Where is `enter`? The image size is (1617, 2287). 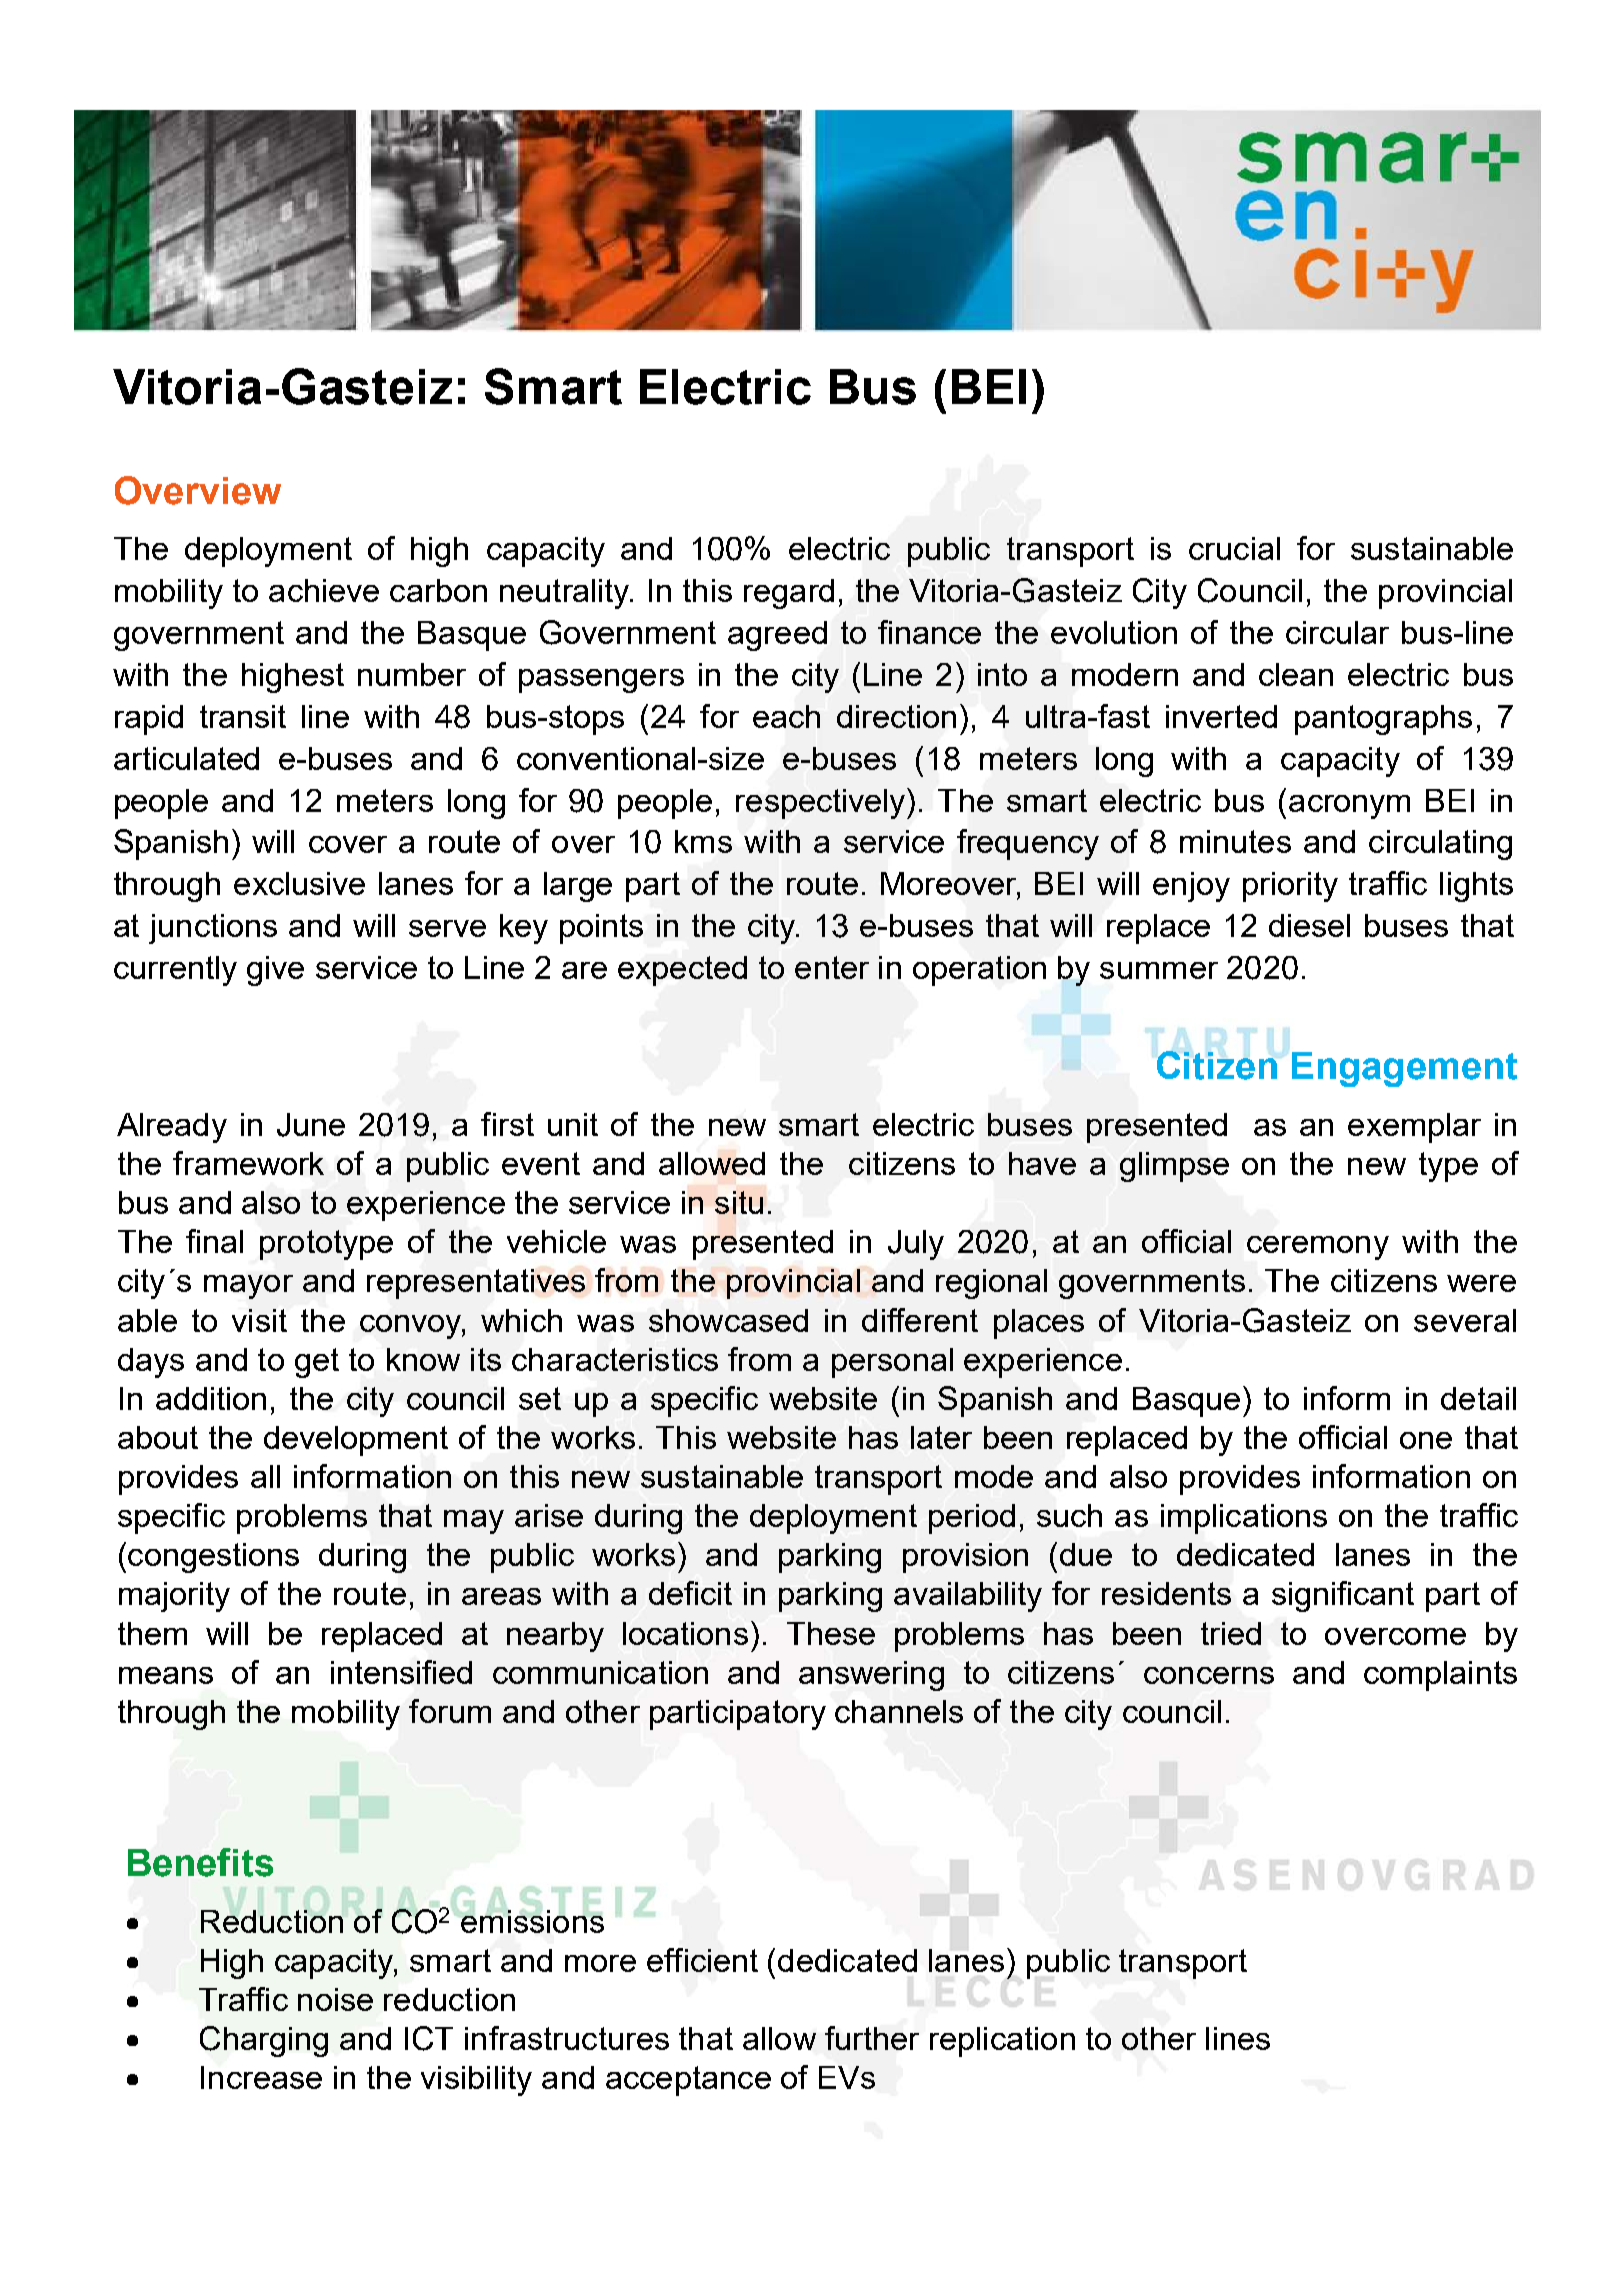
enter is located at coordinates (832, 967).
